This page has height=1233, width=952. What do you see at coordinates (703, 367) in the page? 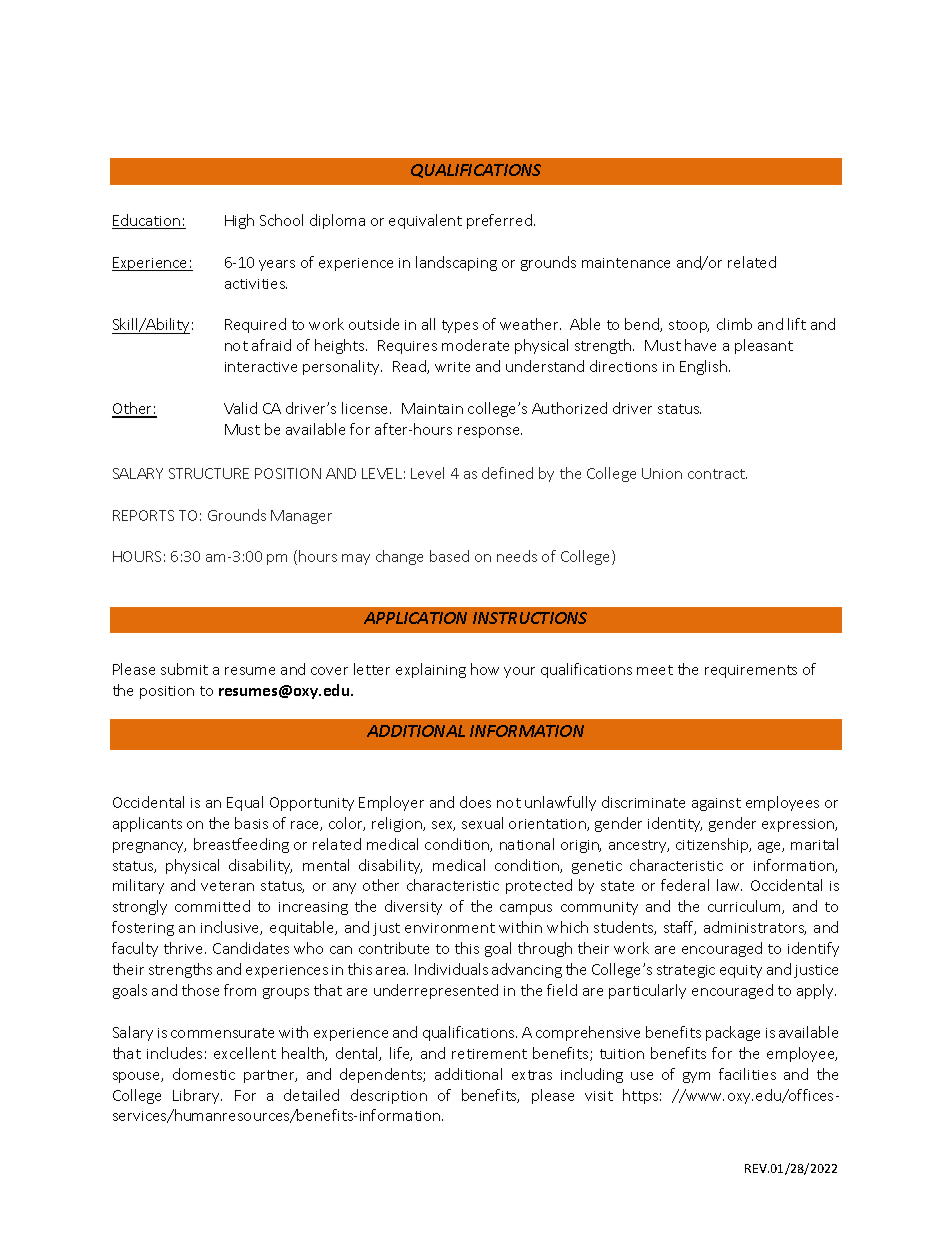
I see `English` at bounding box center [703, 367].
